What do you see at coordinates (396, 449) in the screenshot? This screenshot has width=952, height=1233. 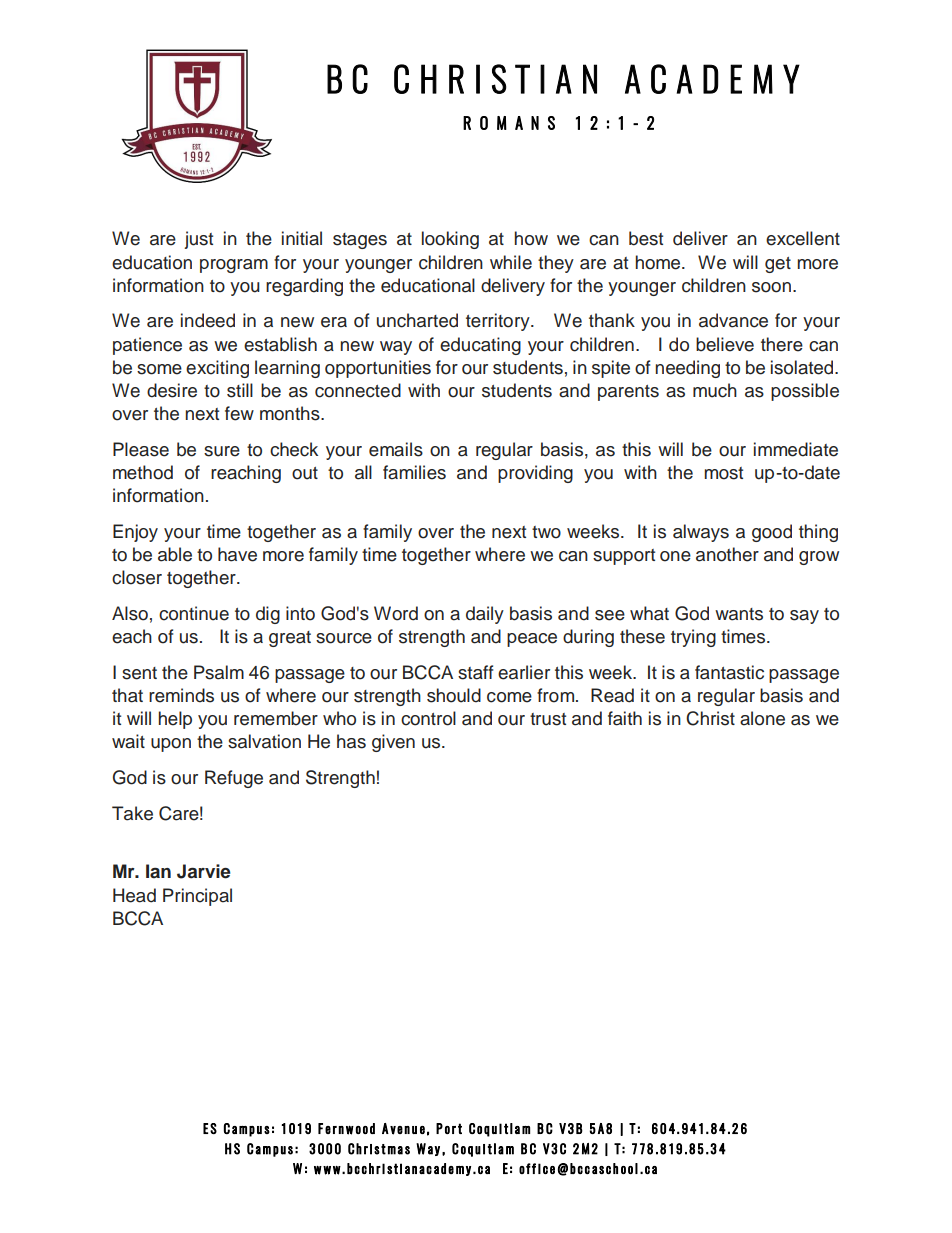 I see `emails` at bounding box center [396, 449].
